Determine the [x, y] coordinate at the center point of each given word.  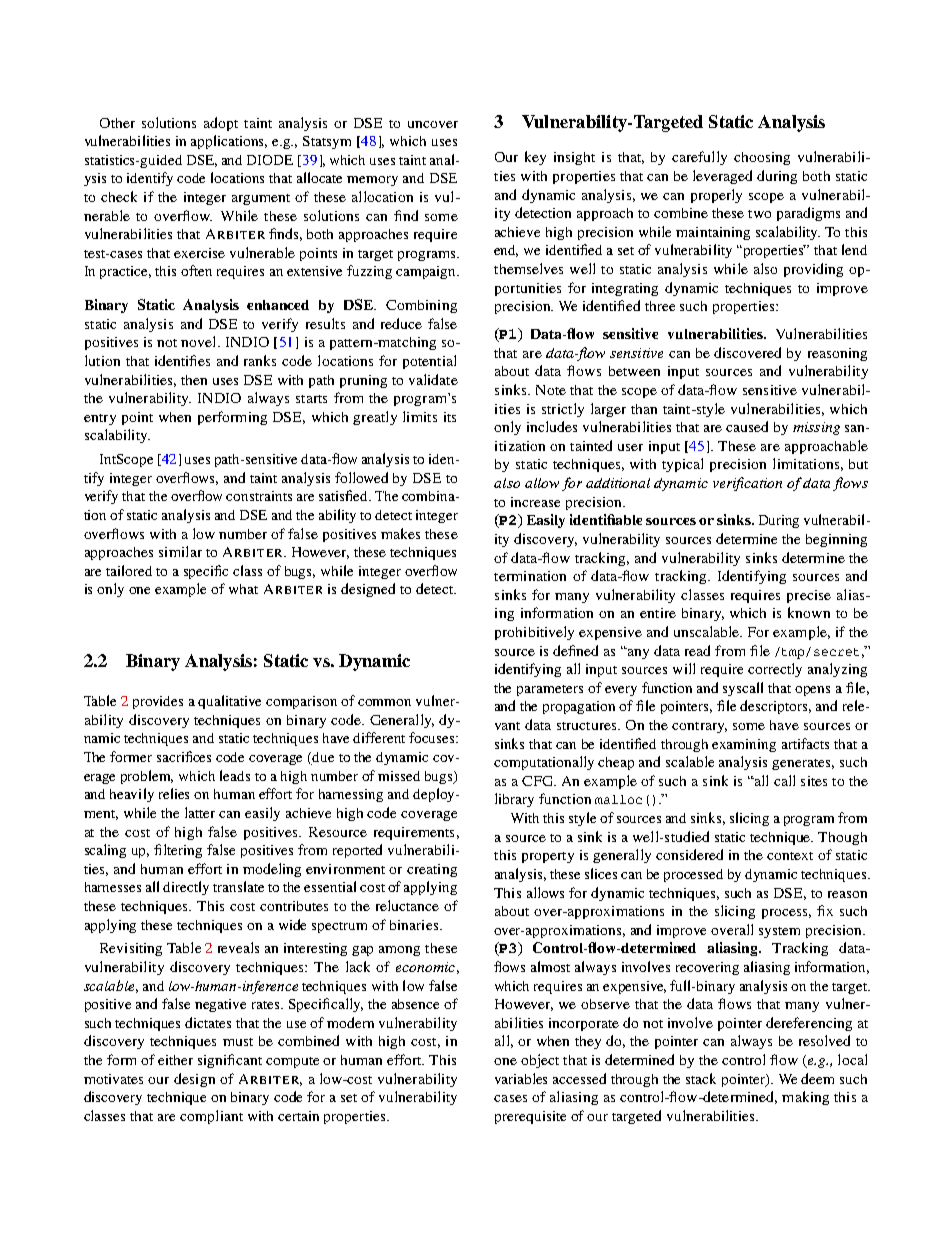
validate [433, 379]
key [535, 158]
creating [432, 870]
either [175, 1060]
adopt [221, 124]
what [243, 589]
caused [747, 426]
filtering [178, 851]
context [790, 856]
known [809, 612]
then [194, 380]
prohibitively [534, 633]
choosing [762, 158]
